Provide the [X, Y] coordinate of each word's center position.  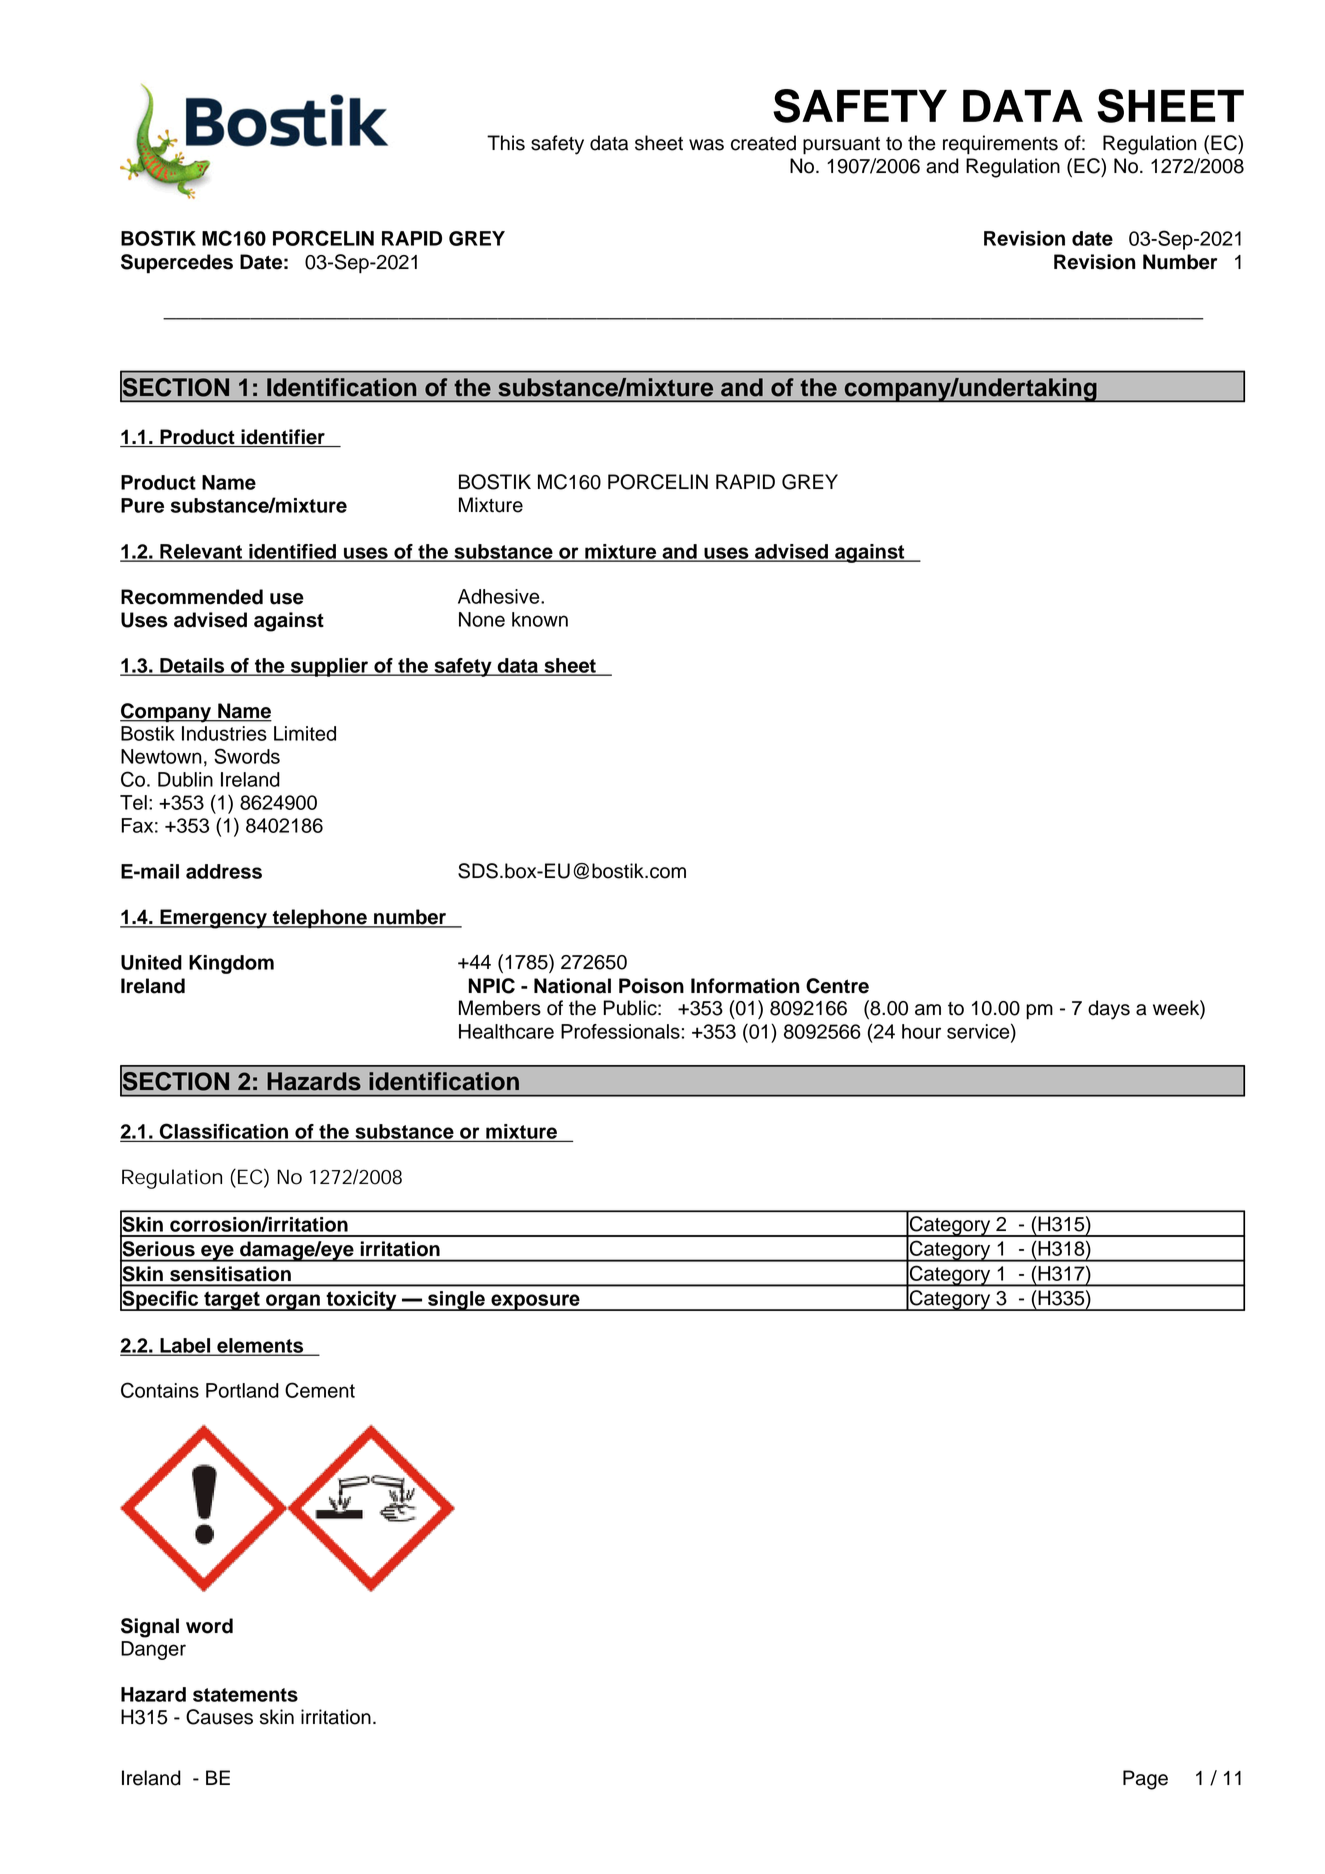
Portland [242, 1390]
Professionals [620, 1031]
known [540, 619]
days [1109, 1010]
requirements [1000, 145]
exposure [535, 1302]
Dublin [185, 779]
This [506, 143]
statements [245, 1695]
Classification [224, 1132]
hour [921, 1031]
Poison [651, 986]
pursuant [841, 146]
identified [292, 552]
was [706, 145]
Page [1145, 1780]
